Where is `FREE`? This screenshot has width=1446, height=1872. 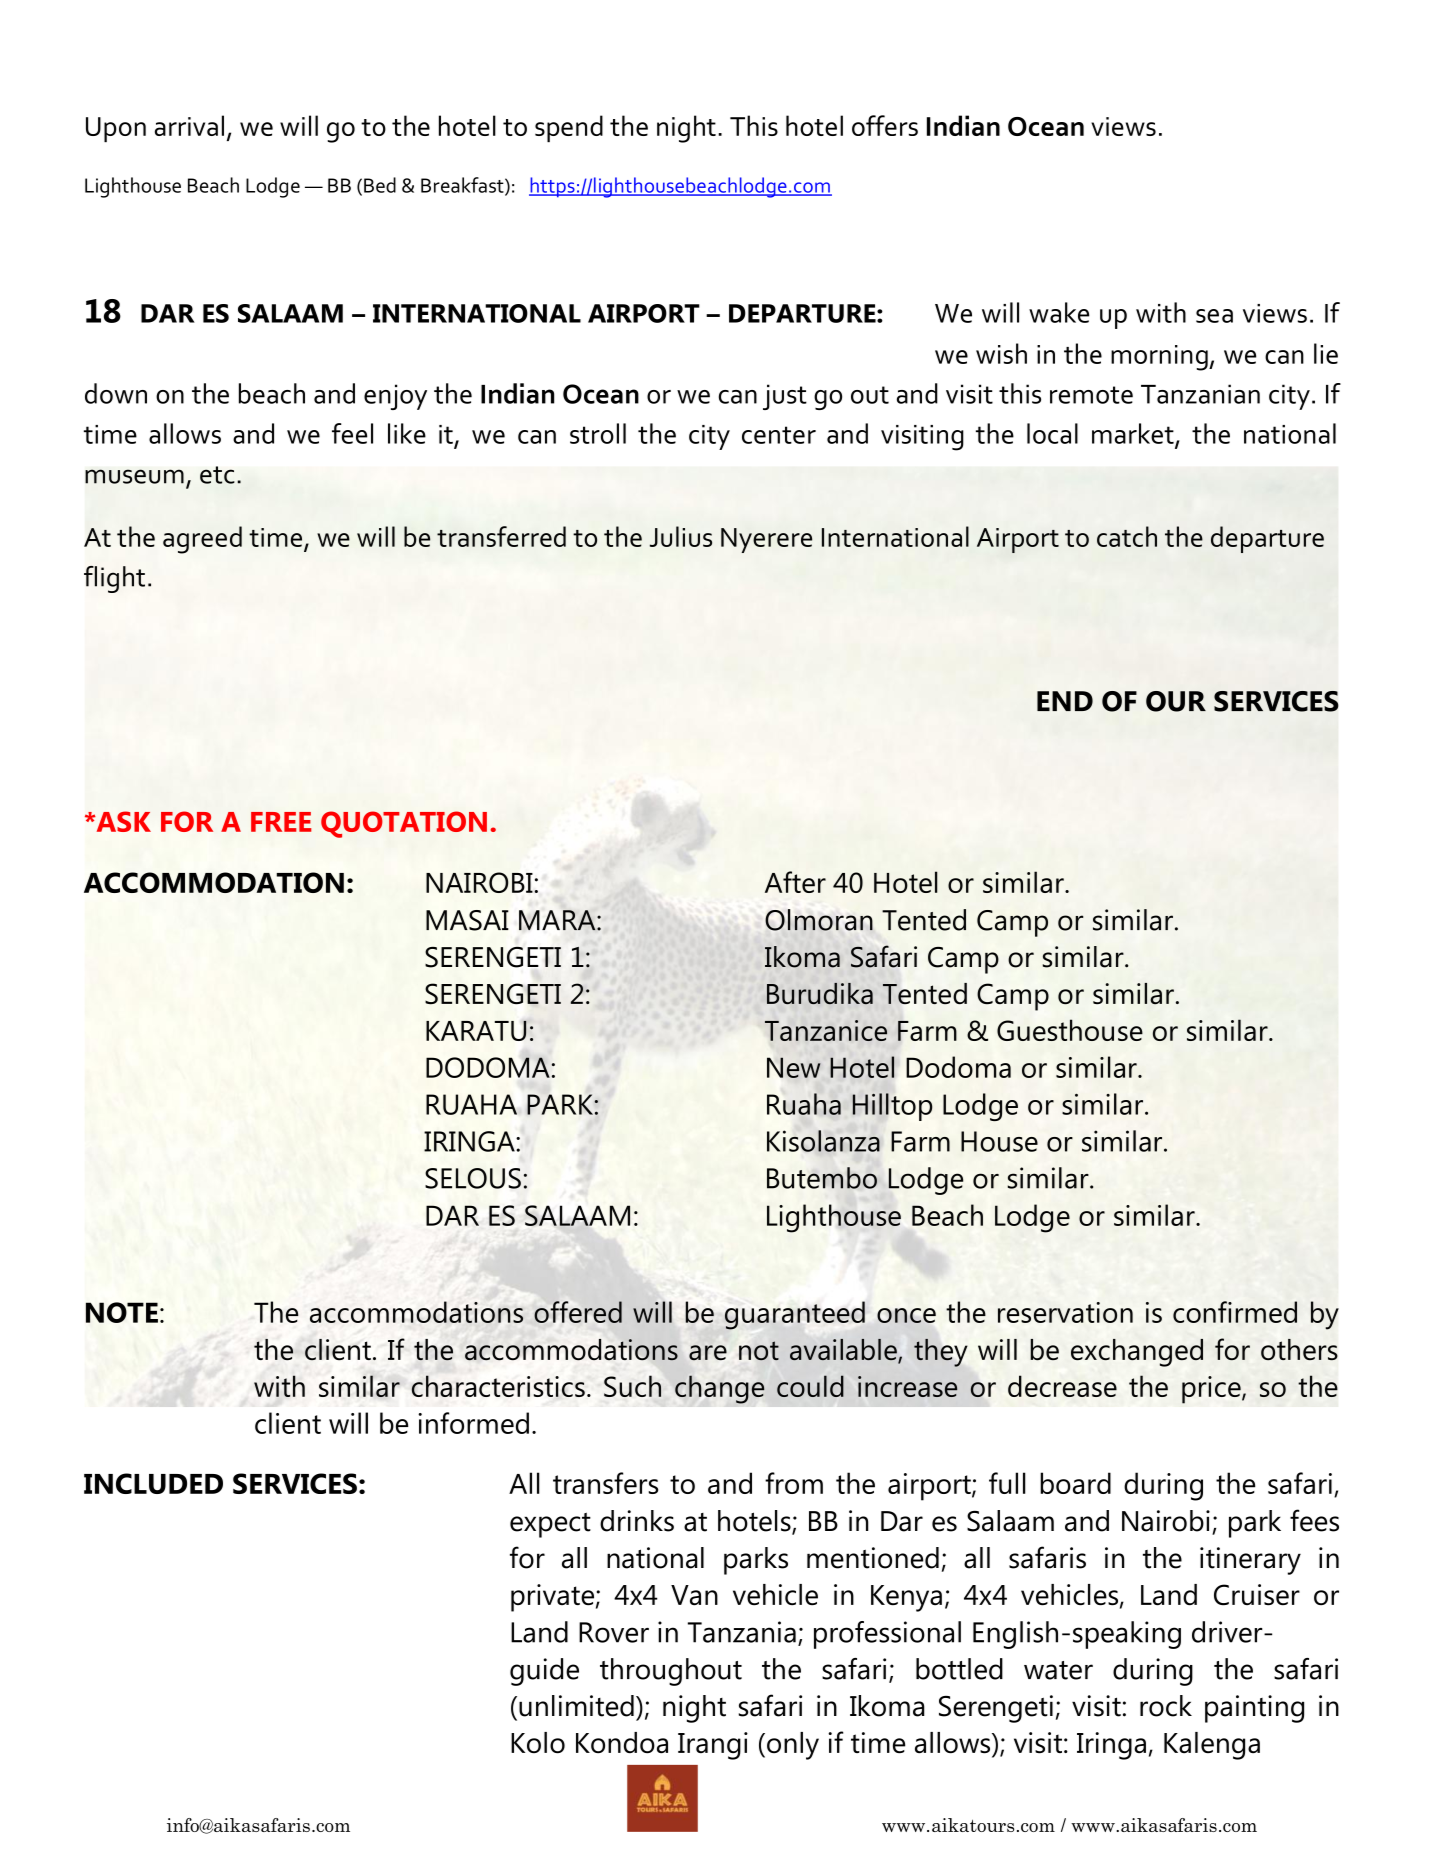 FREE is located at coordinates (281, 822).
